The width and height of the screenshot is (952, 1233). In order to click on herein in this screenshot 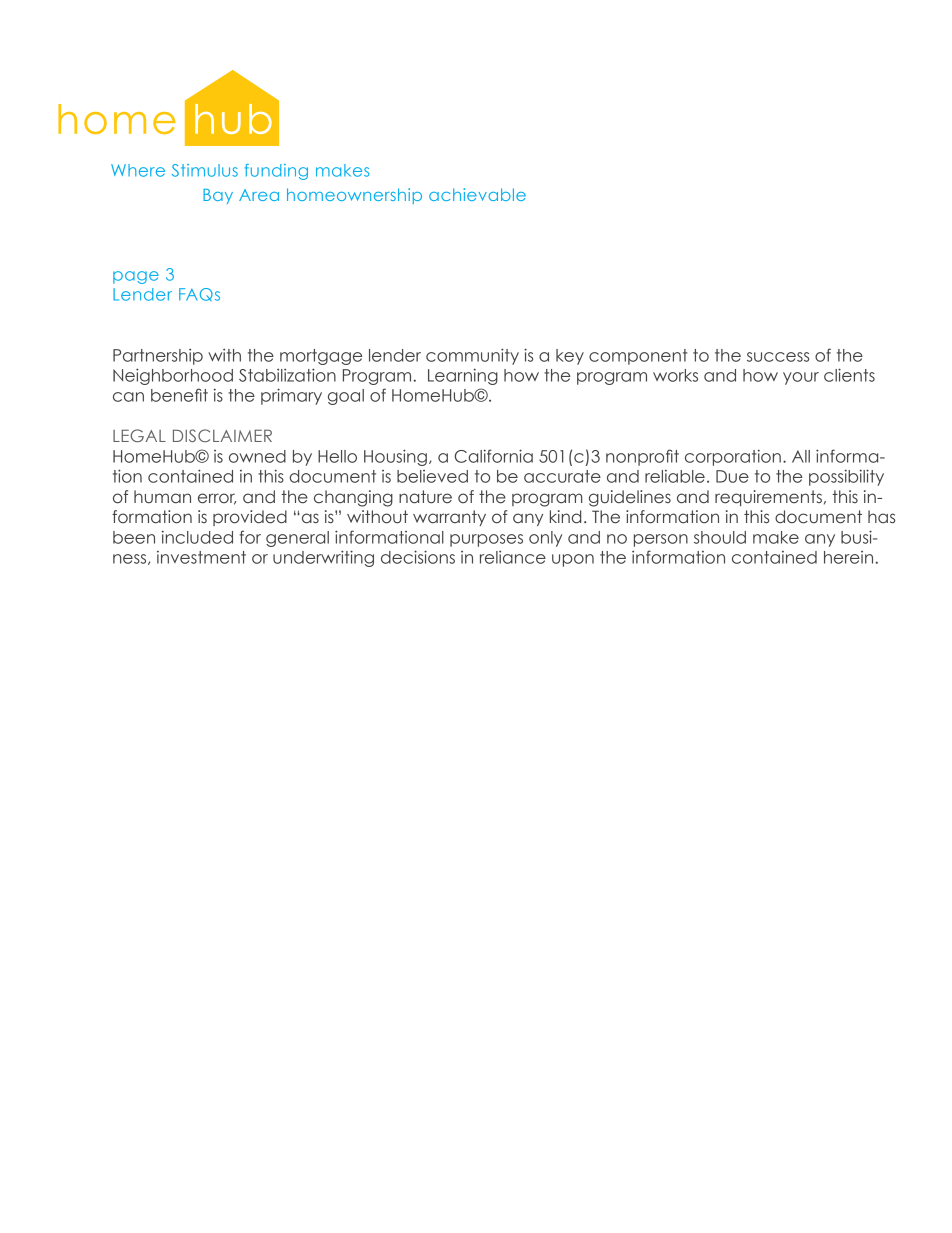, I will do `click(848, 557)`.
